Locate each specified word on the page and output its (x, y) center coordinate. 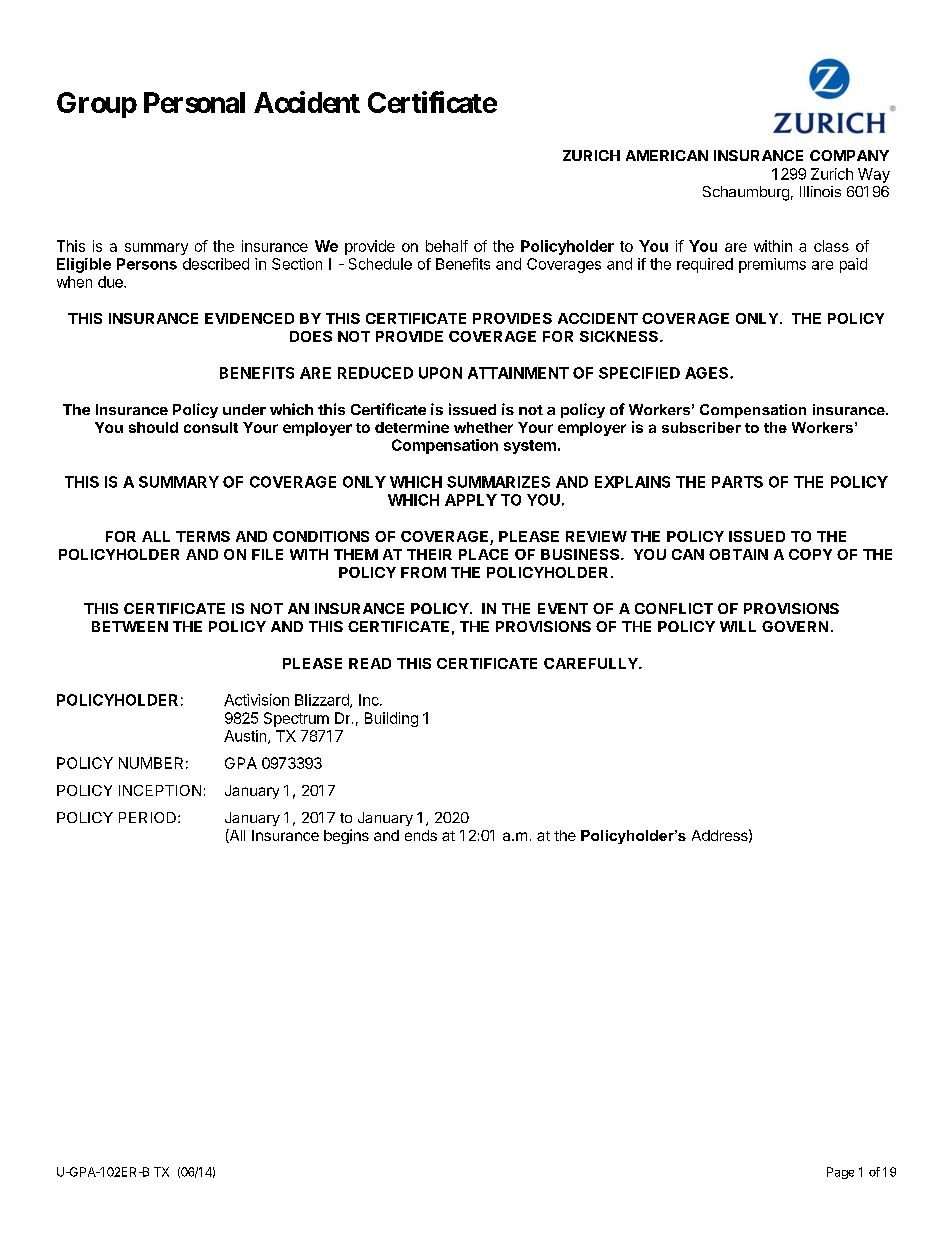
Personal (194, 102)
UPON (440, 373)
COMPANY (849, 155)
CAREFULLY (592, 663)
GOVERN (795, 626)
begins (346, 836)
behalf (447, 246)
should (153, 427)
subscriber (701, 427)
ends (421, 835)
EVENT (563, 608)
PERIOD (147, 817)
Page (840, 1173)
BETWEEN (130, 626)
